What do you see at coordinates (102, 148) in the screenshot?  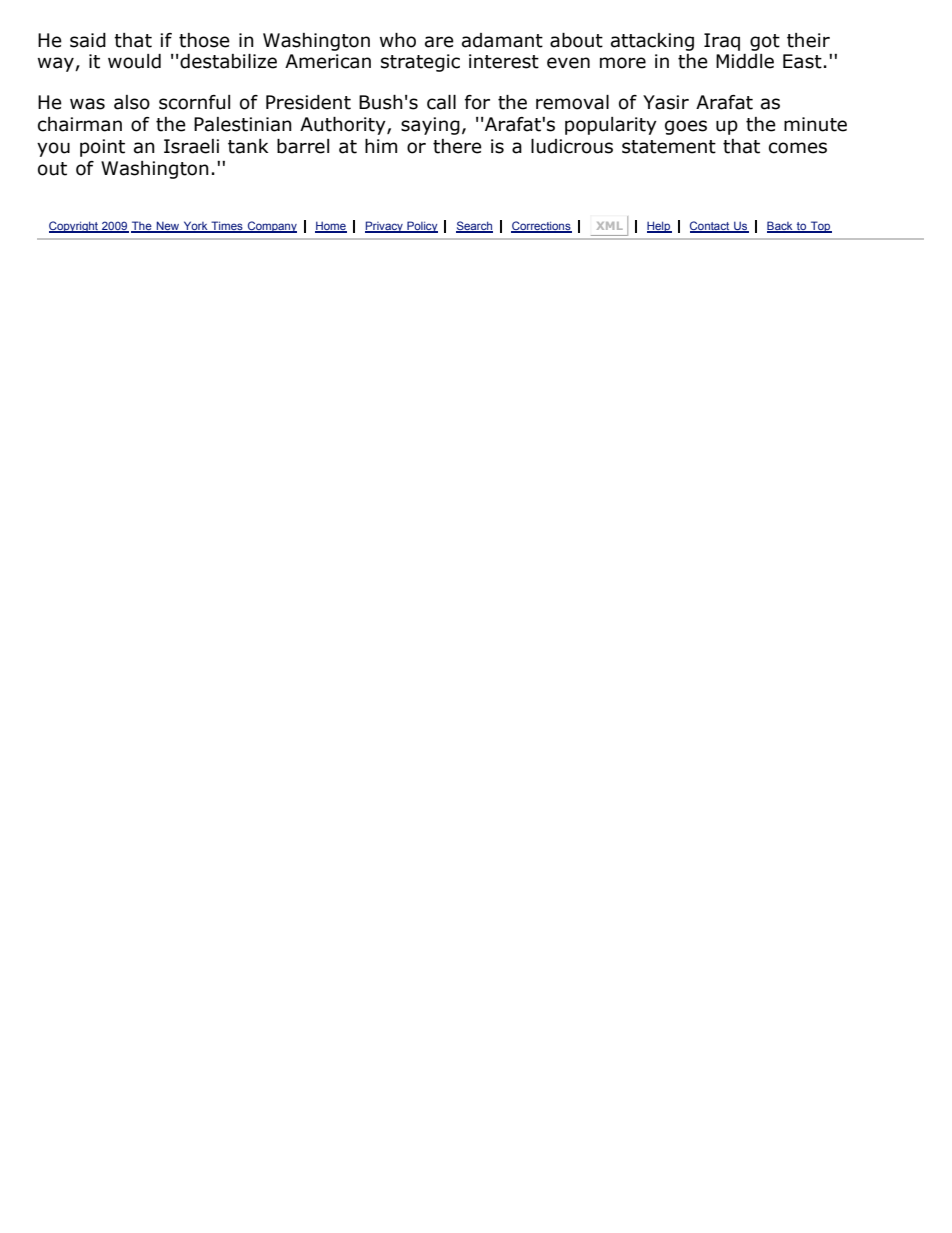 I see `point` at bounding box center [102, 148].
